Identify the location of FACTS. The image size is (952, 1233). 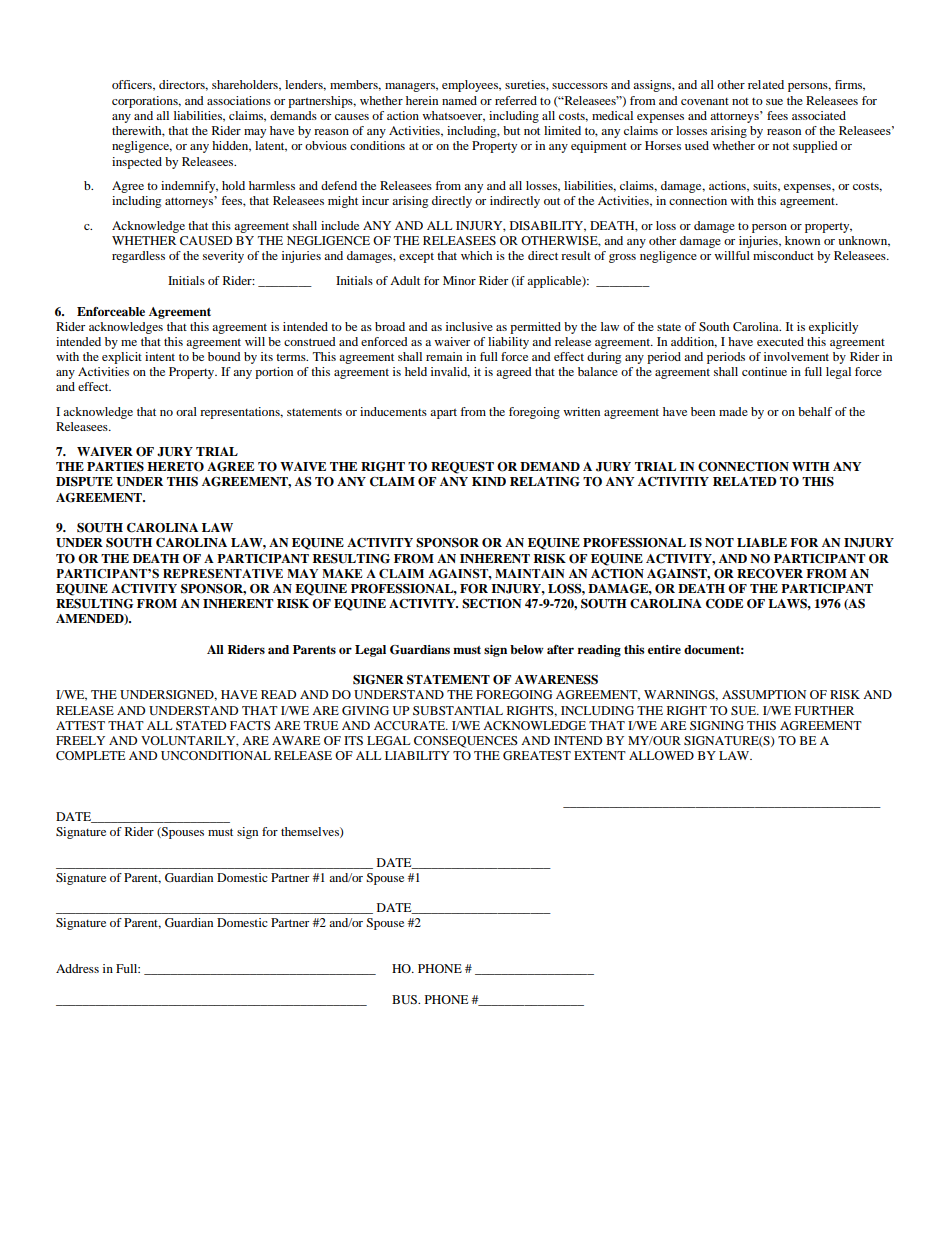
(250, 725).
